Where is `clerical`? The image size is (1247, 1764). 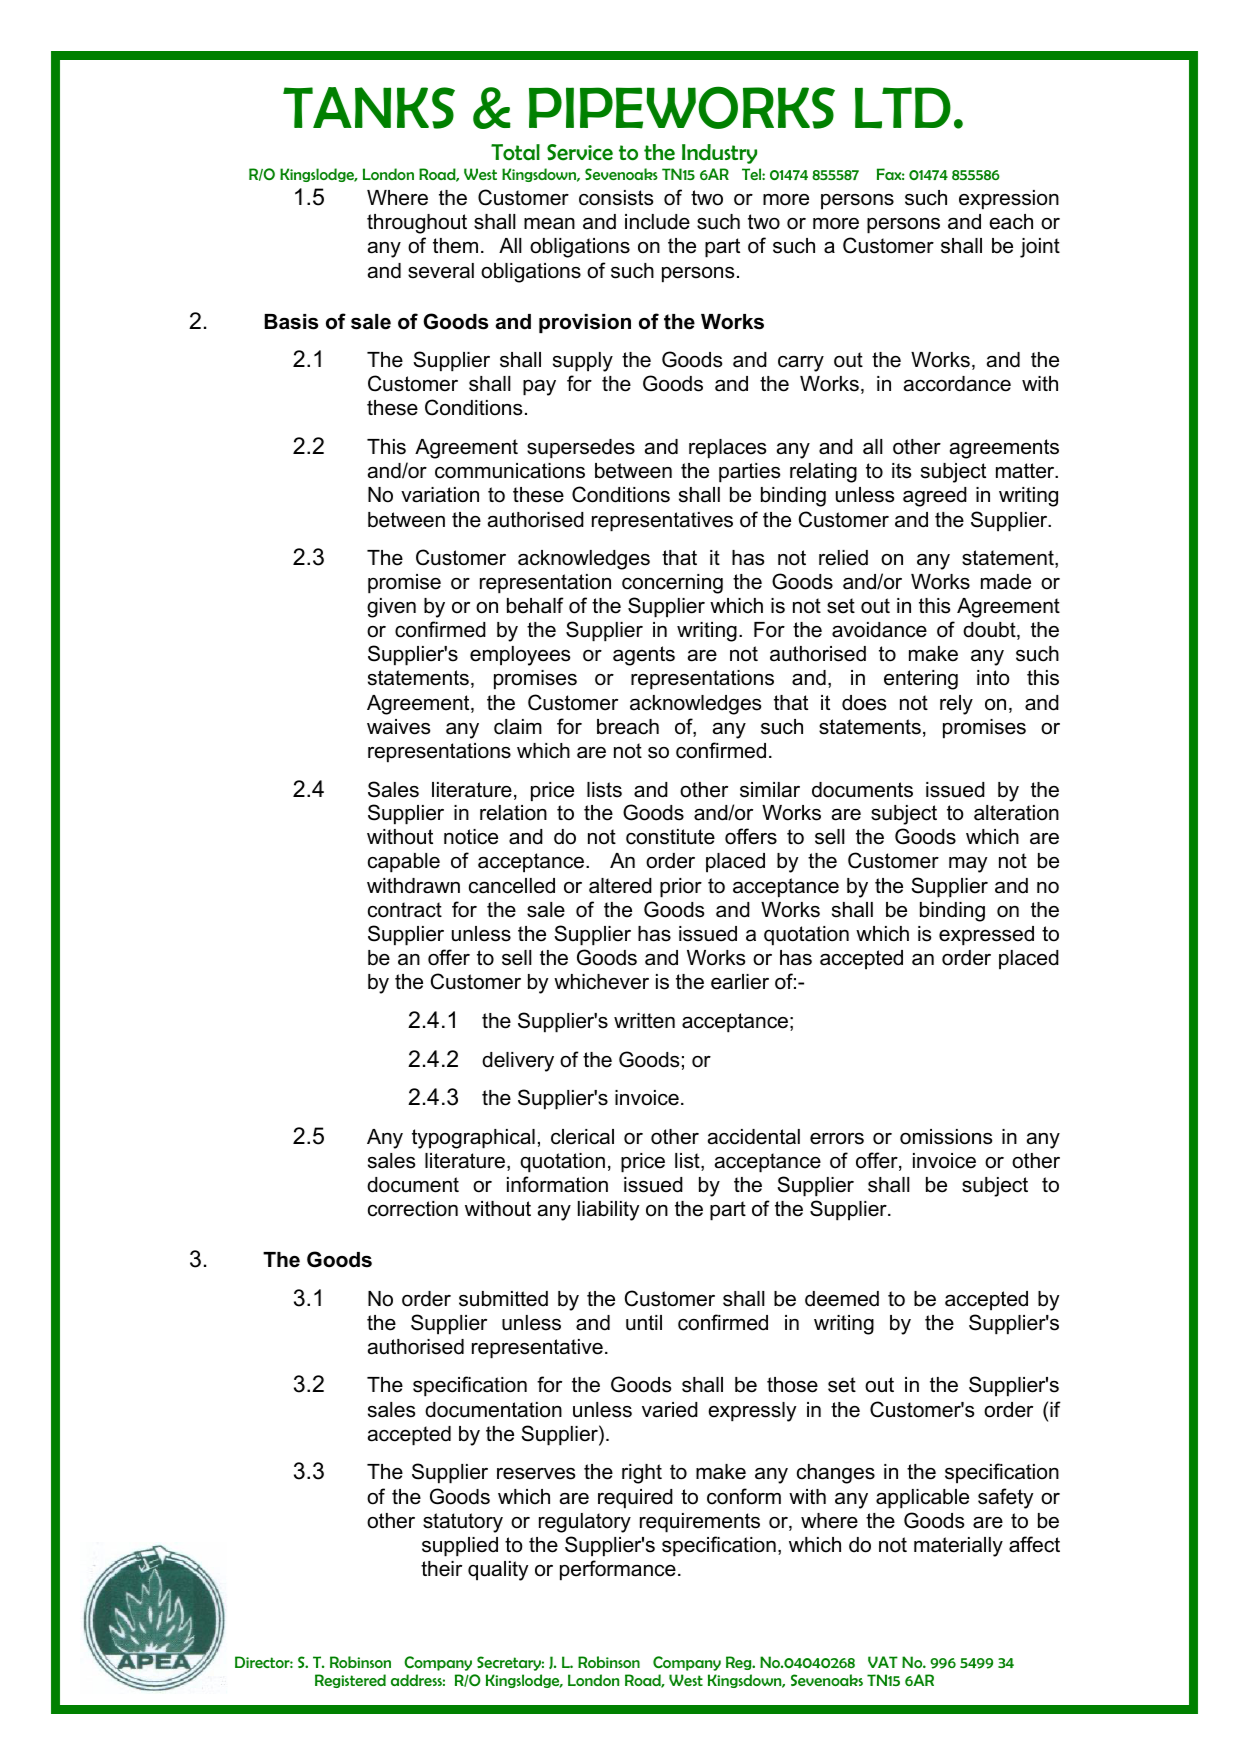
clerical is located at coordinates (582, 1137).
